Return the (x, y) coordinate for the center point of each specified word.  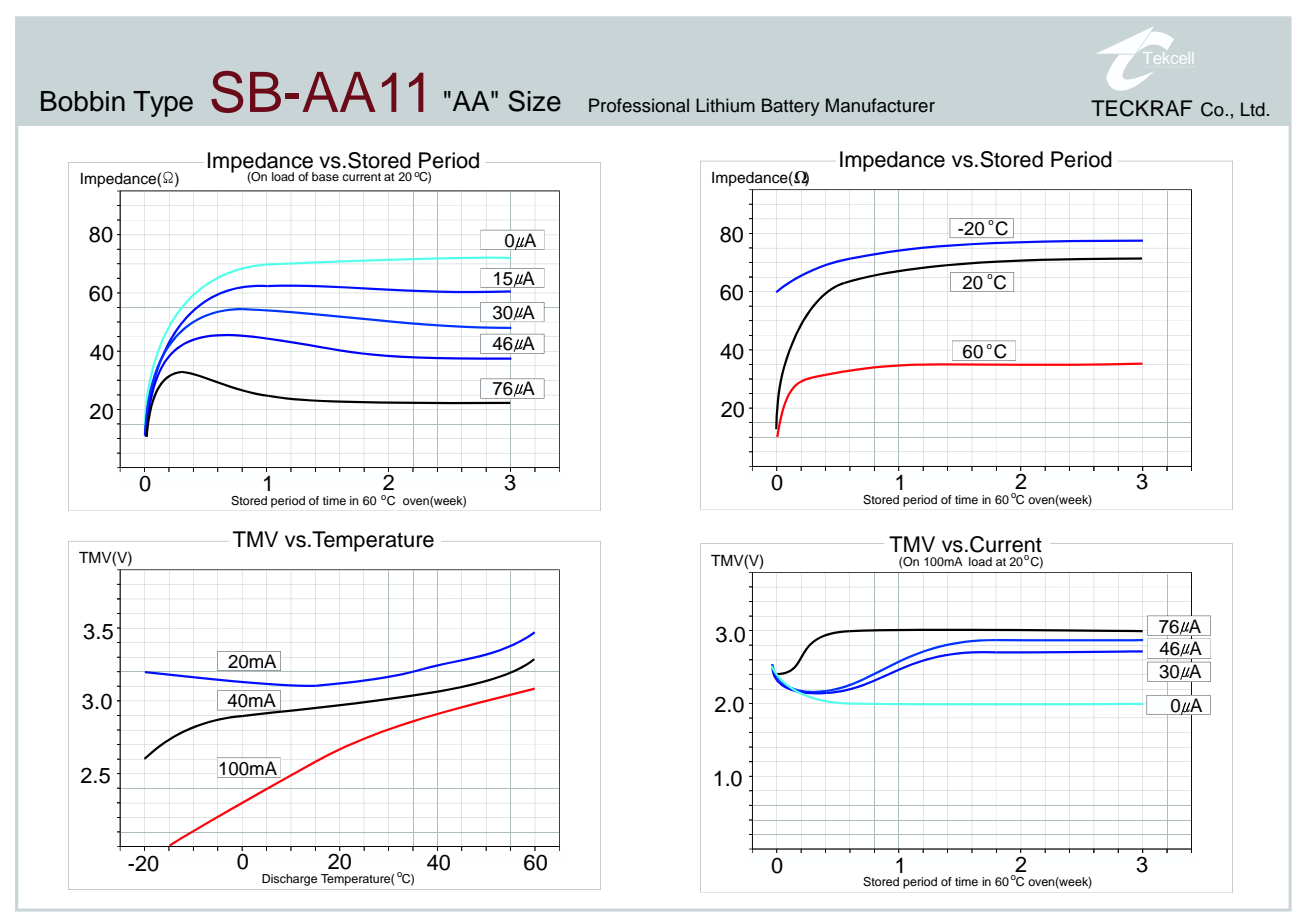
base (325, 176)
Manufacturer (880, 105)
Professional (639, 105)
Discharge (289, 880)
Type (163, 104)
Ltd (1253, 109)
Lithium (725, 105)
